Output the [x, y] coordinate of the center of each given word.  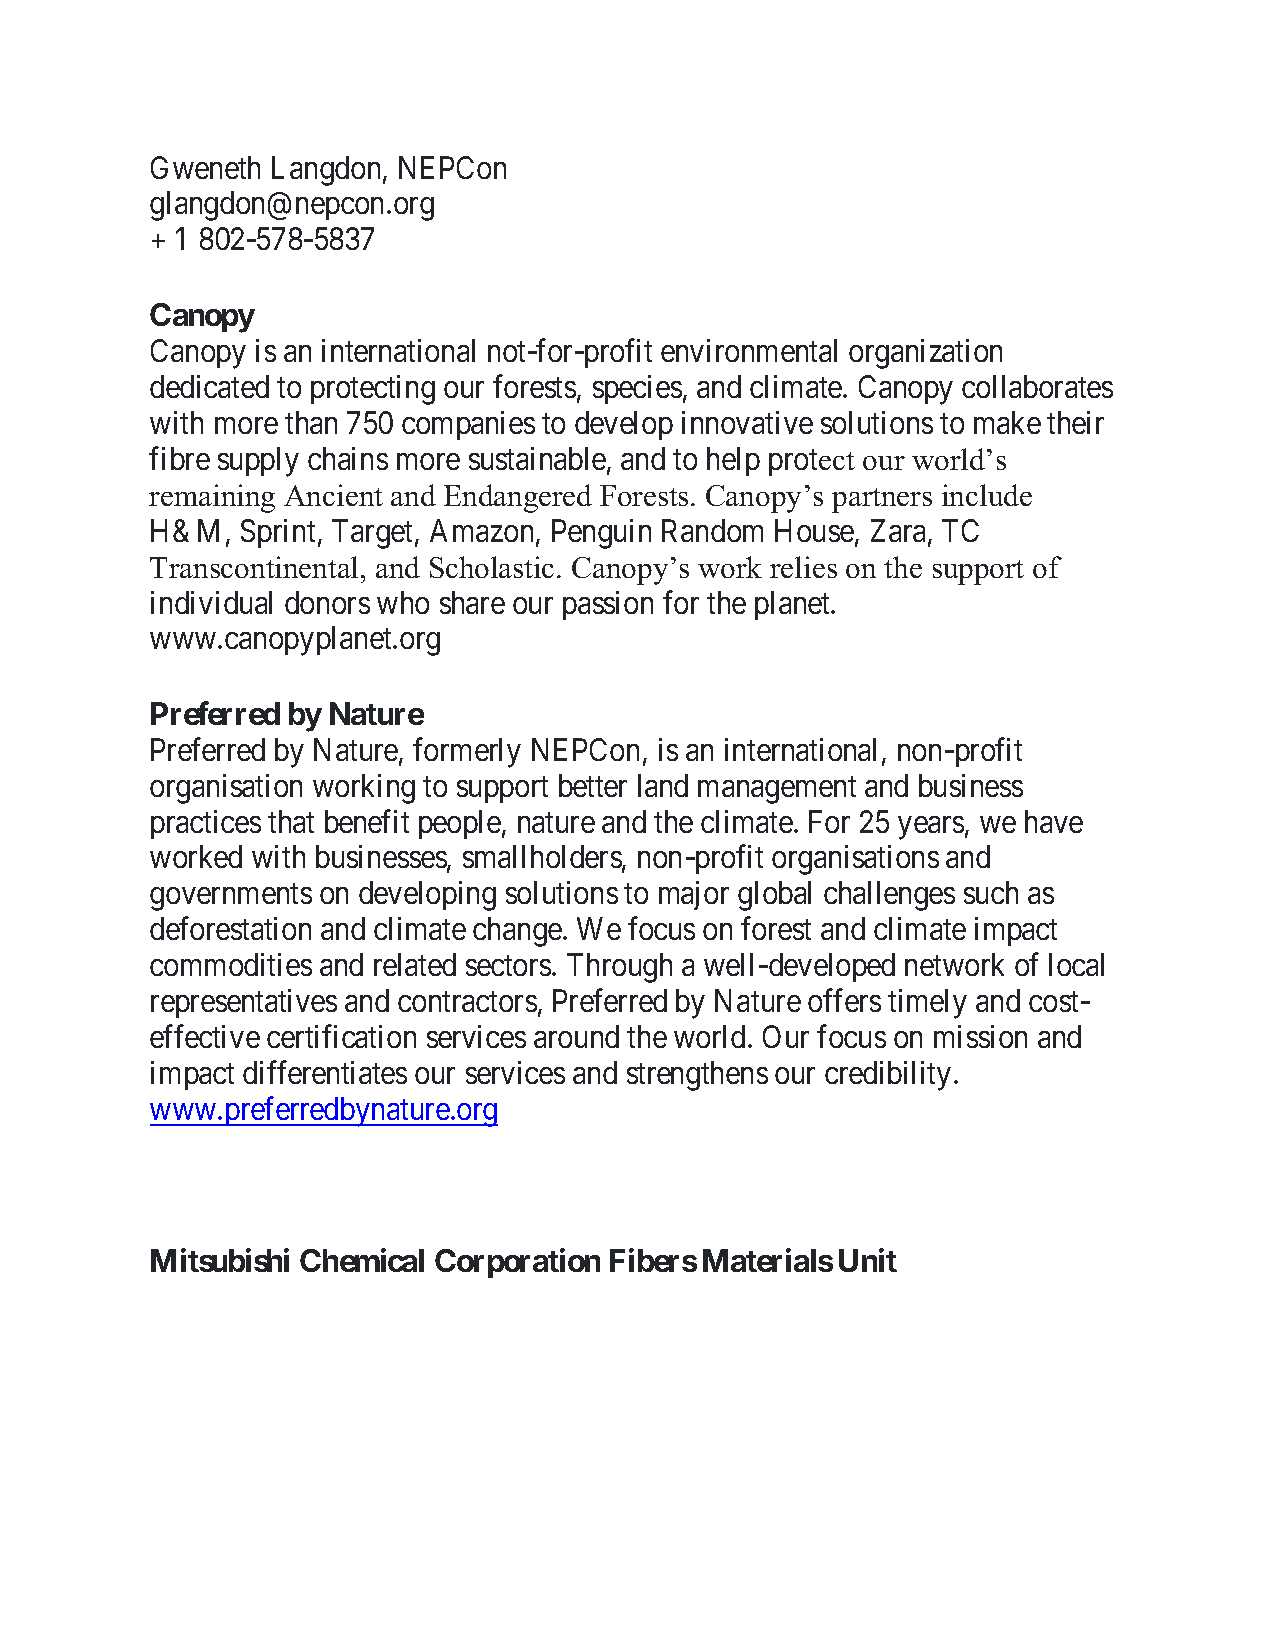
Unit [868, 1260]
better [593, 785]
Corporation [517, 1263]
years [931, 828]
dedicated [209, 386]
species [637, 389]
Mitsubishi [220, 1260]
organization [925, 354]
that [291, 821]
